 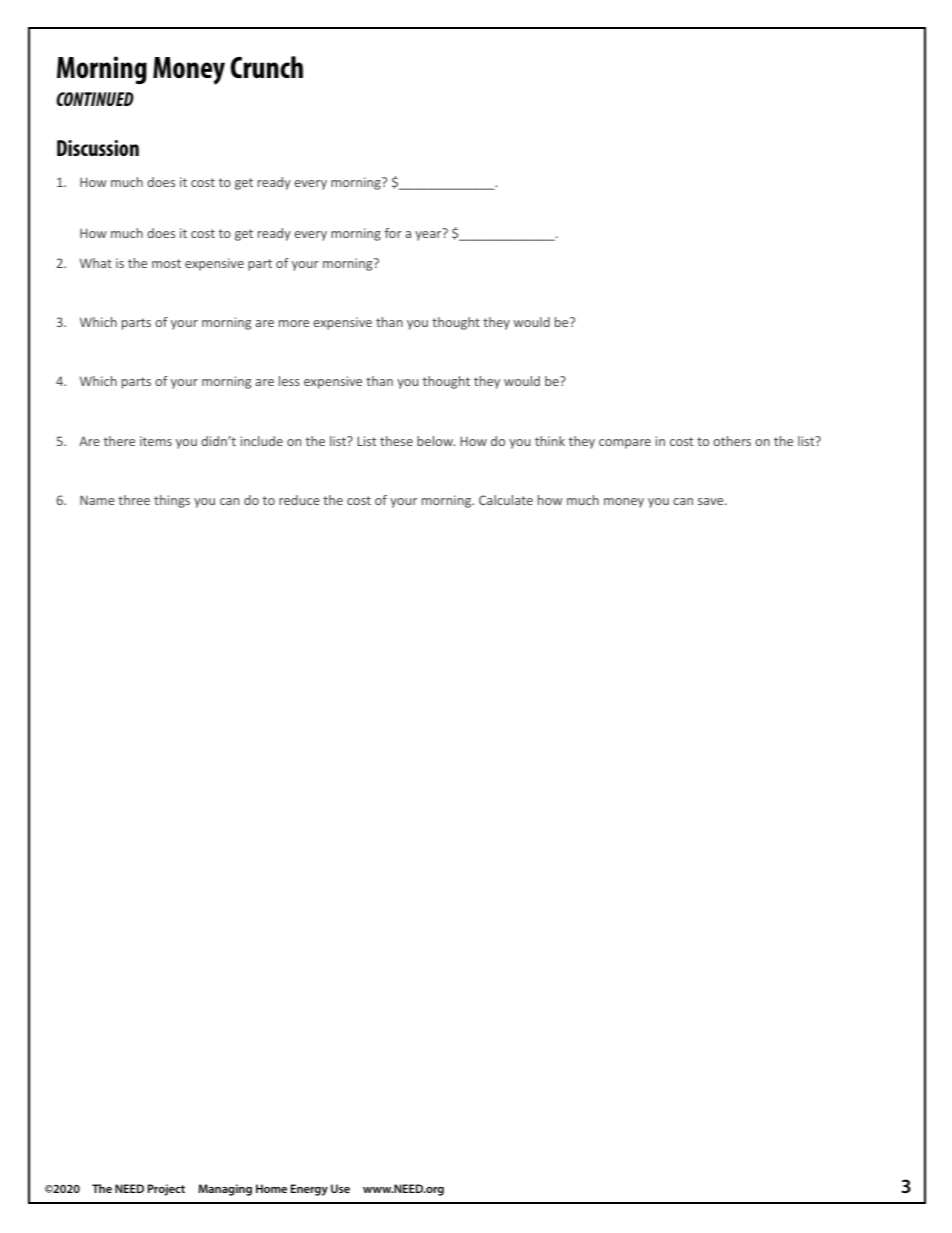 What do you see at coordinates (309, 1190) in the screenshot?
I see `Energy` at bounding box center [309, 1190].
